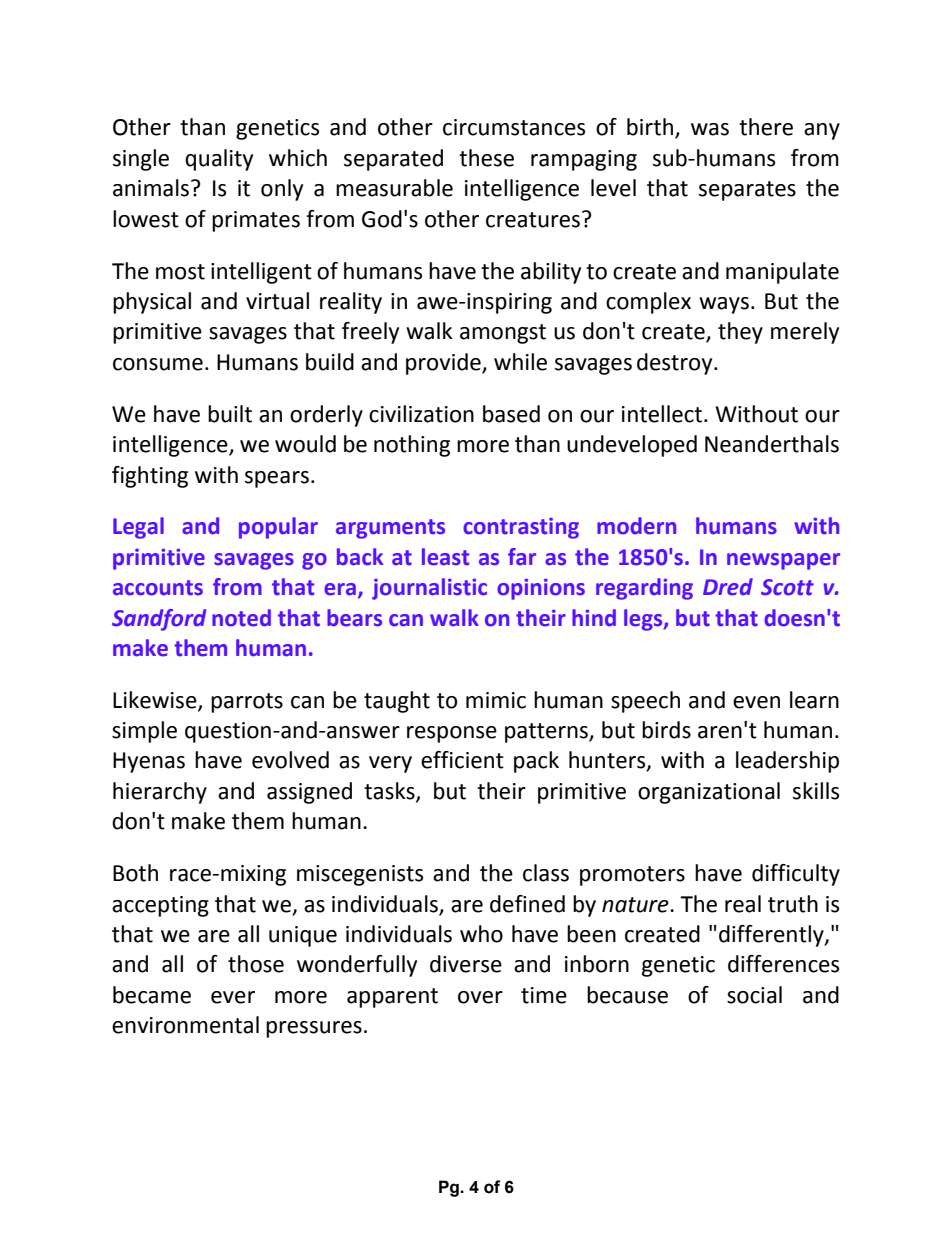  What do you see at coordinates (772, 444) in the screenshot?
I see `Neanderthals` at bounding box center [772, 444].
